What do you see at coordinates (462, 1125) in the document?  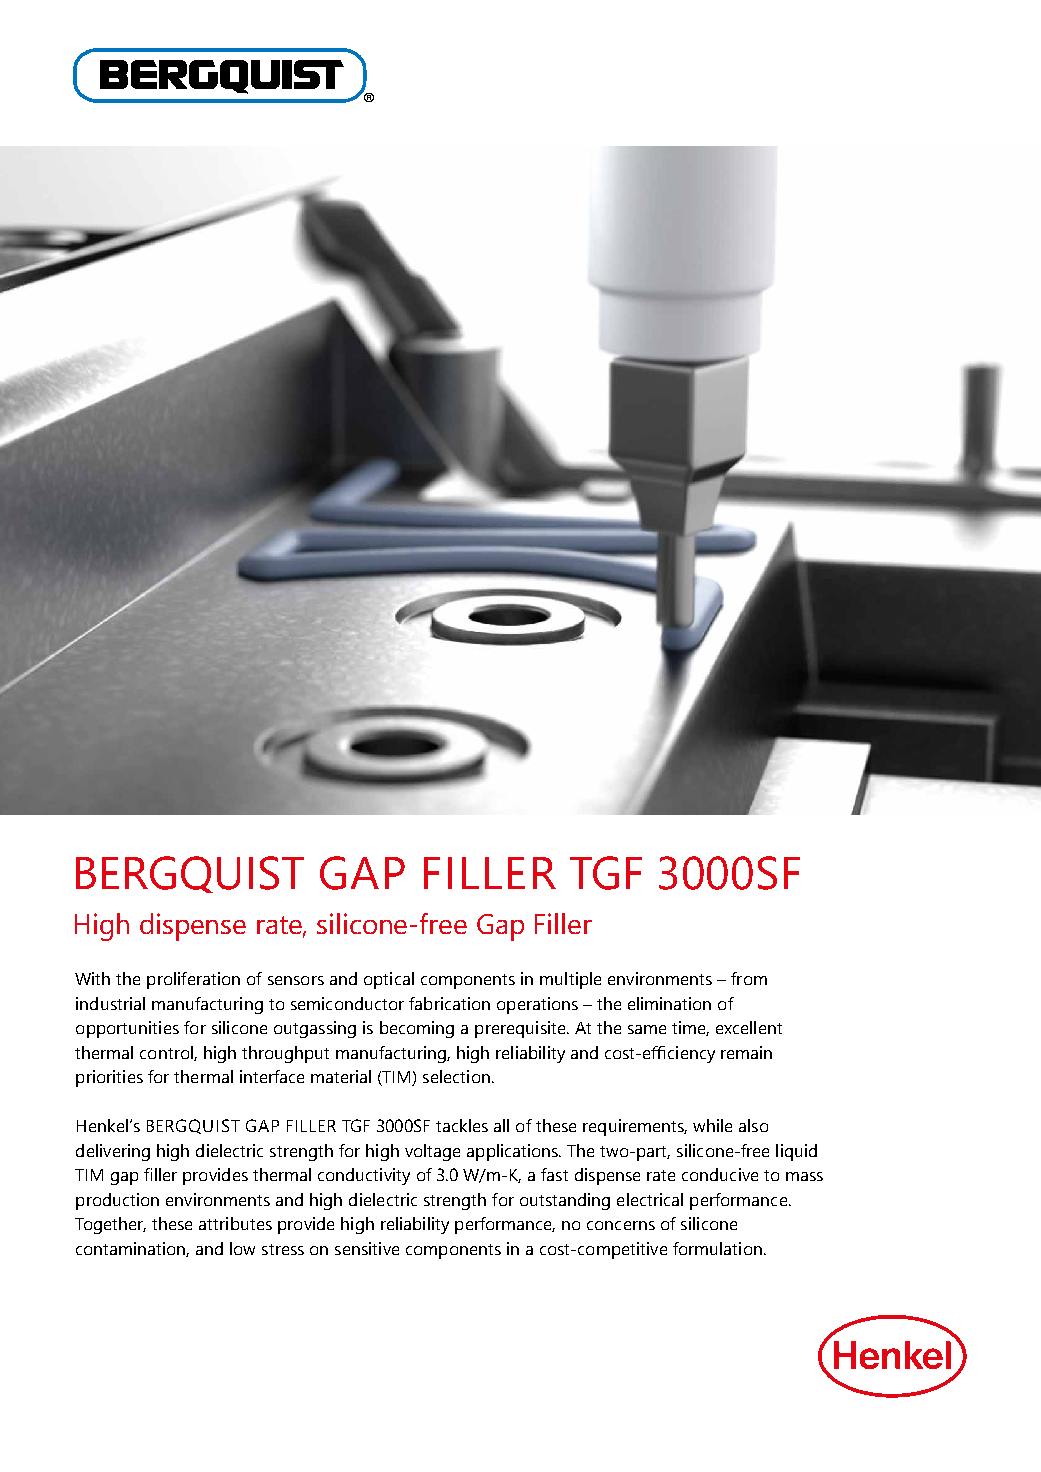 I see `tackles` at bounding box center [462, 1125].
